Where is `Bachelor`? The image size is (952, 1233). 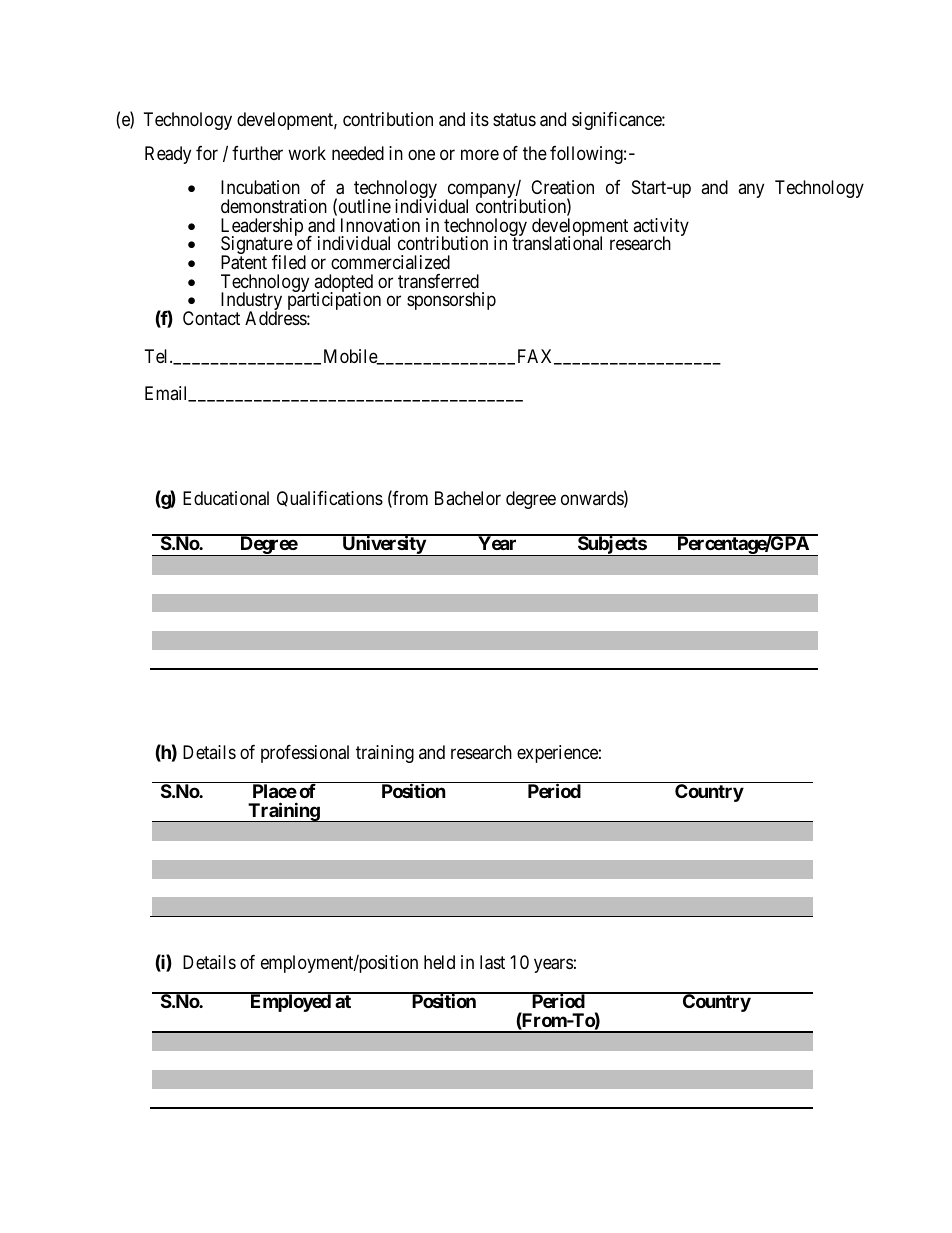 Bachelor is located at coordinates (468, 498).
